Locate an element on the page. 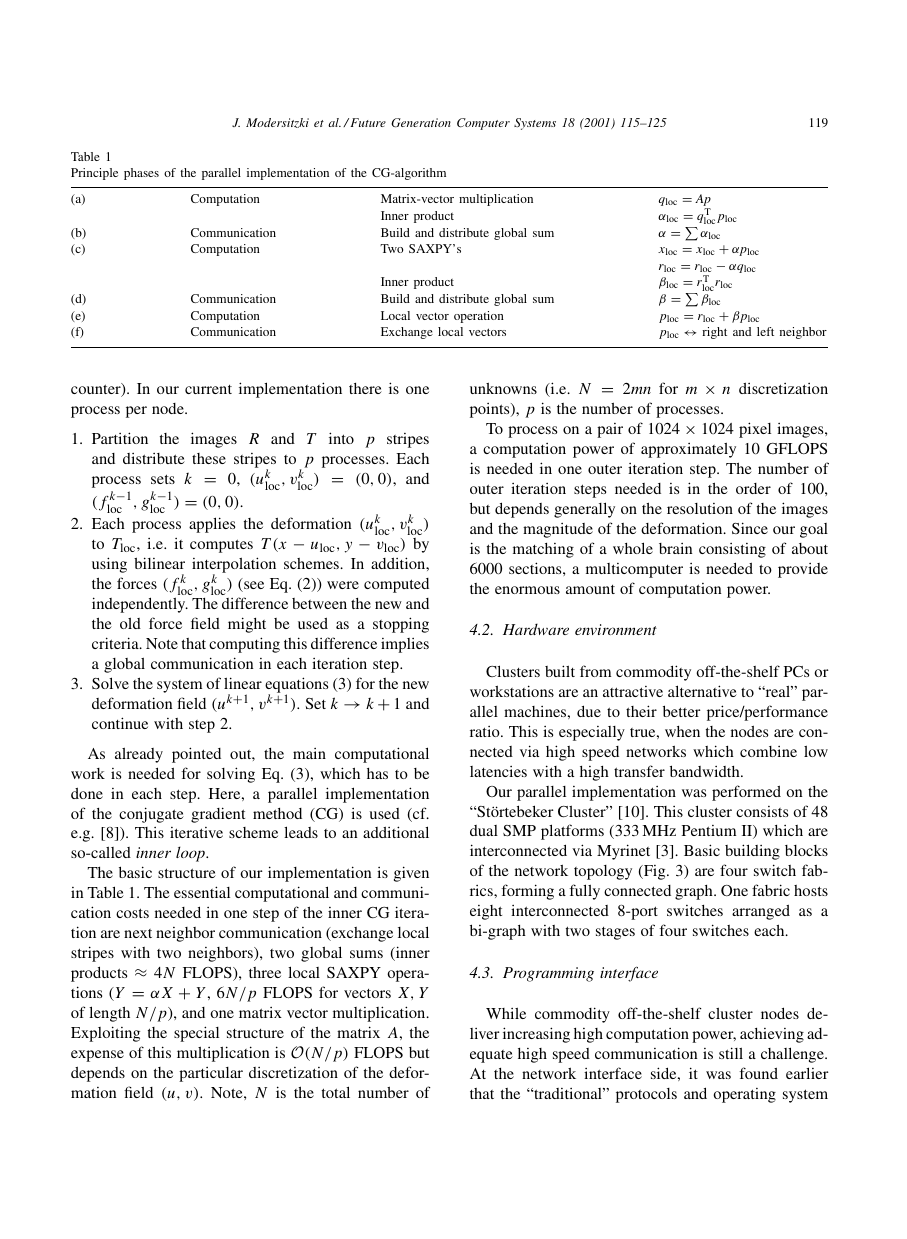 This document has height=1239, width=907. order is located at coordinates (753, 488).
